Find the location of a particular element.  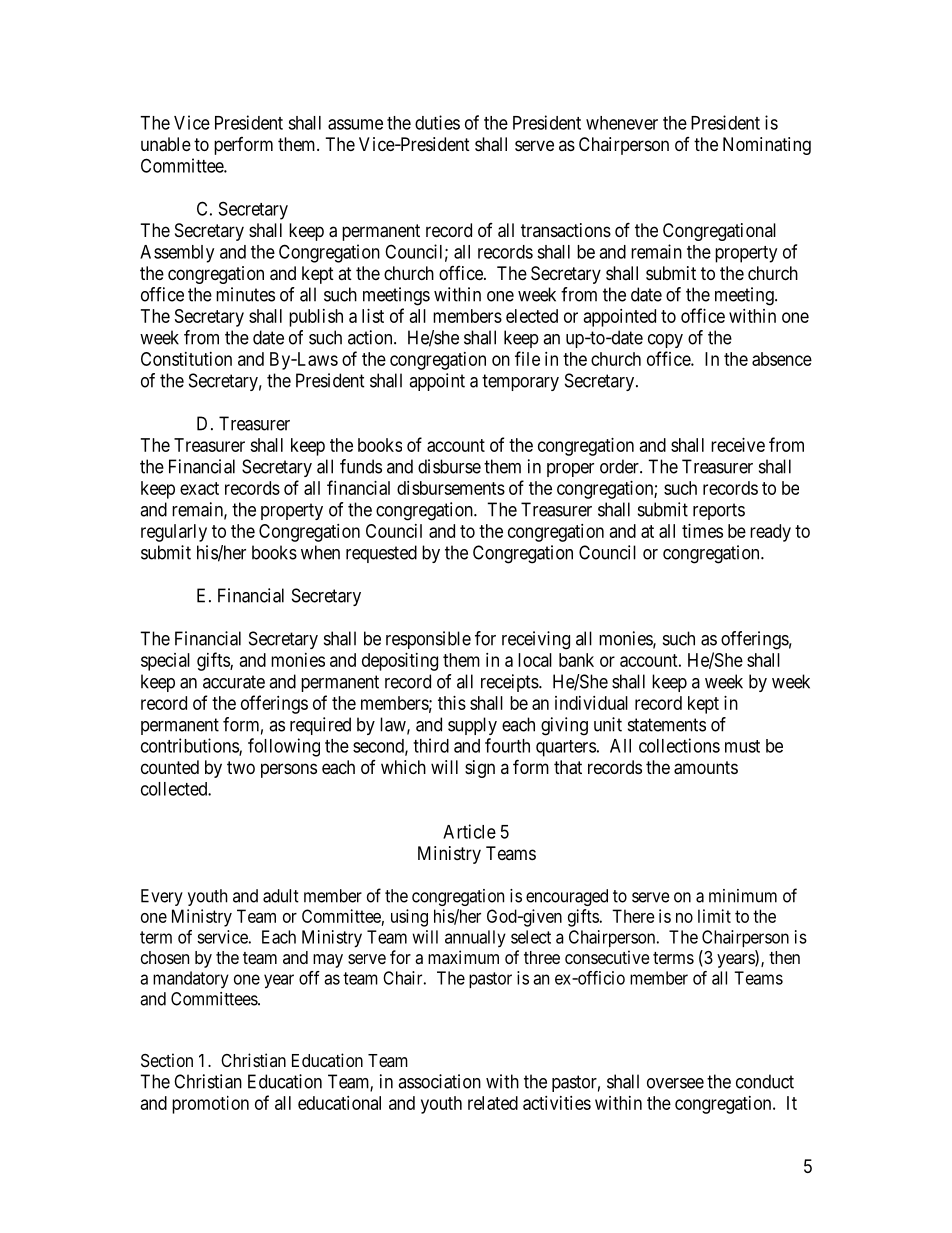

Nominating is located at coordinates (767, 146).
